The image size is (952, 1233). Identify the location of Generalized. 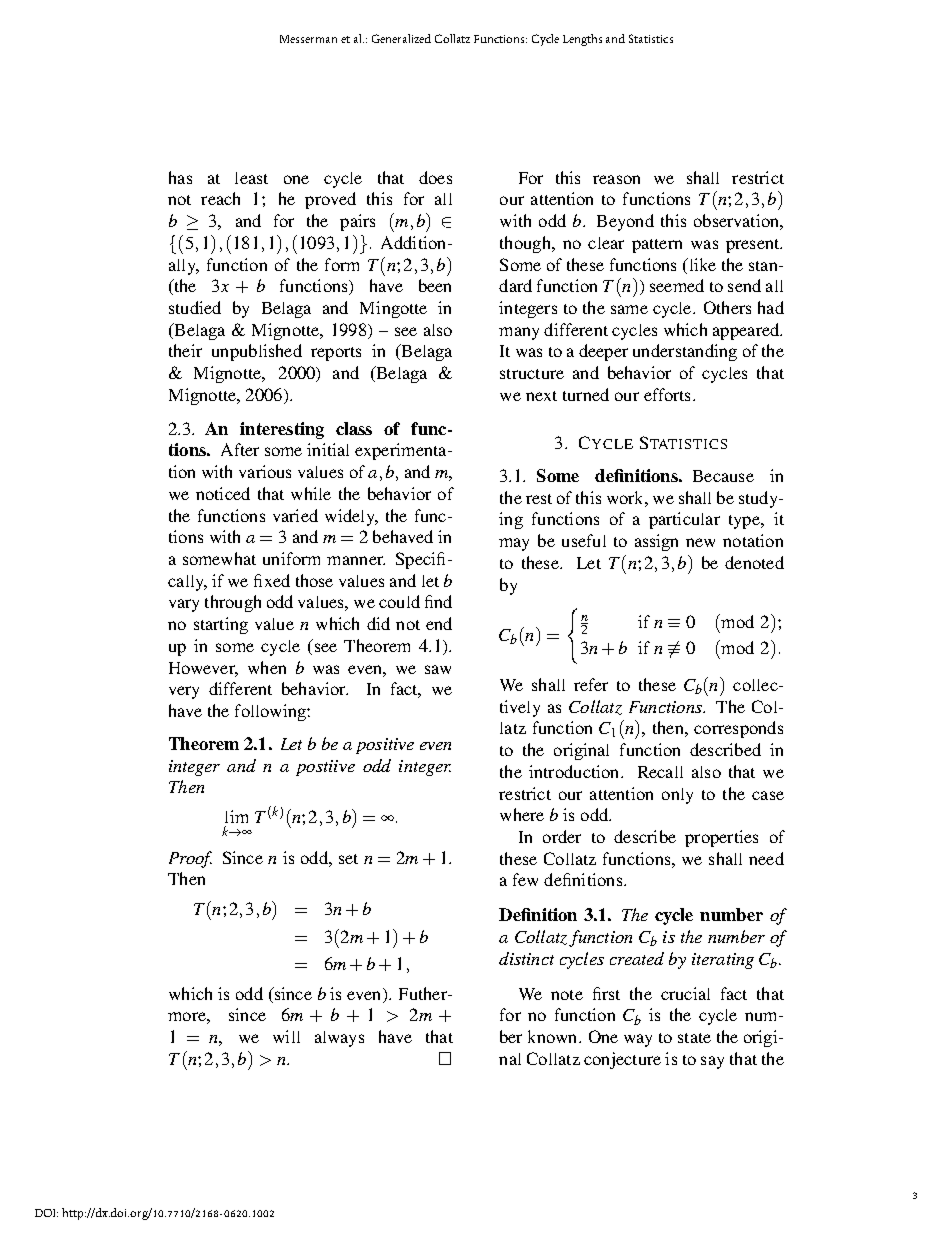
(401, 38).
